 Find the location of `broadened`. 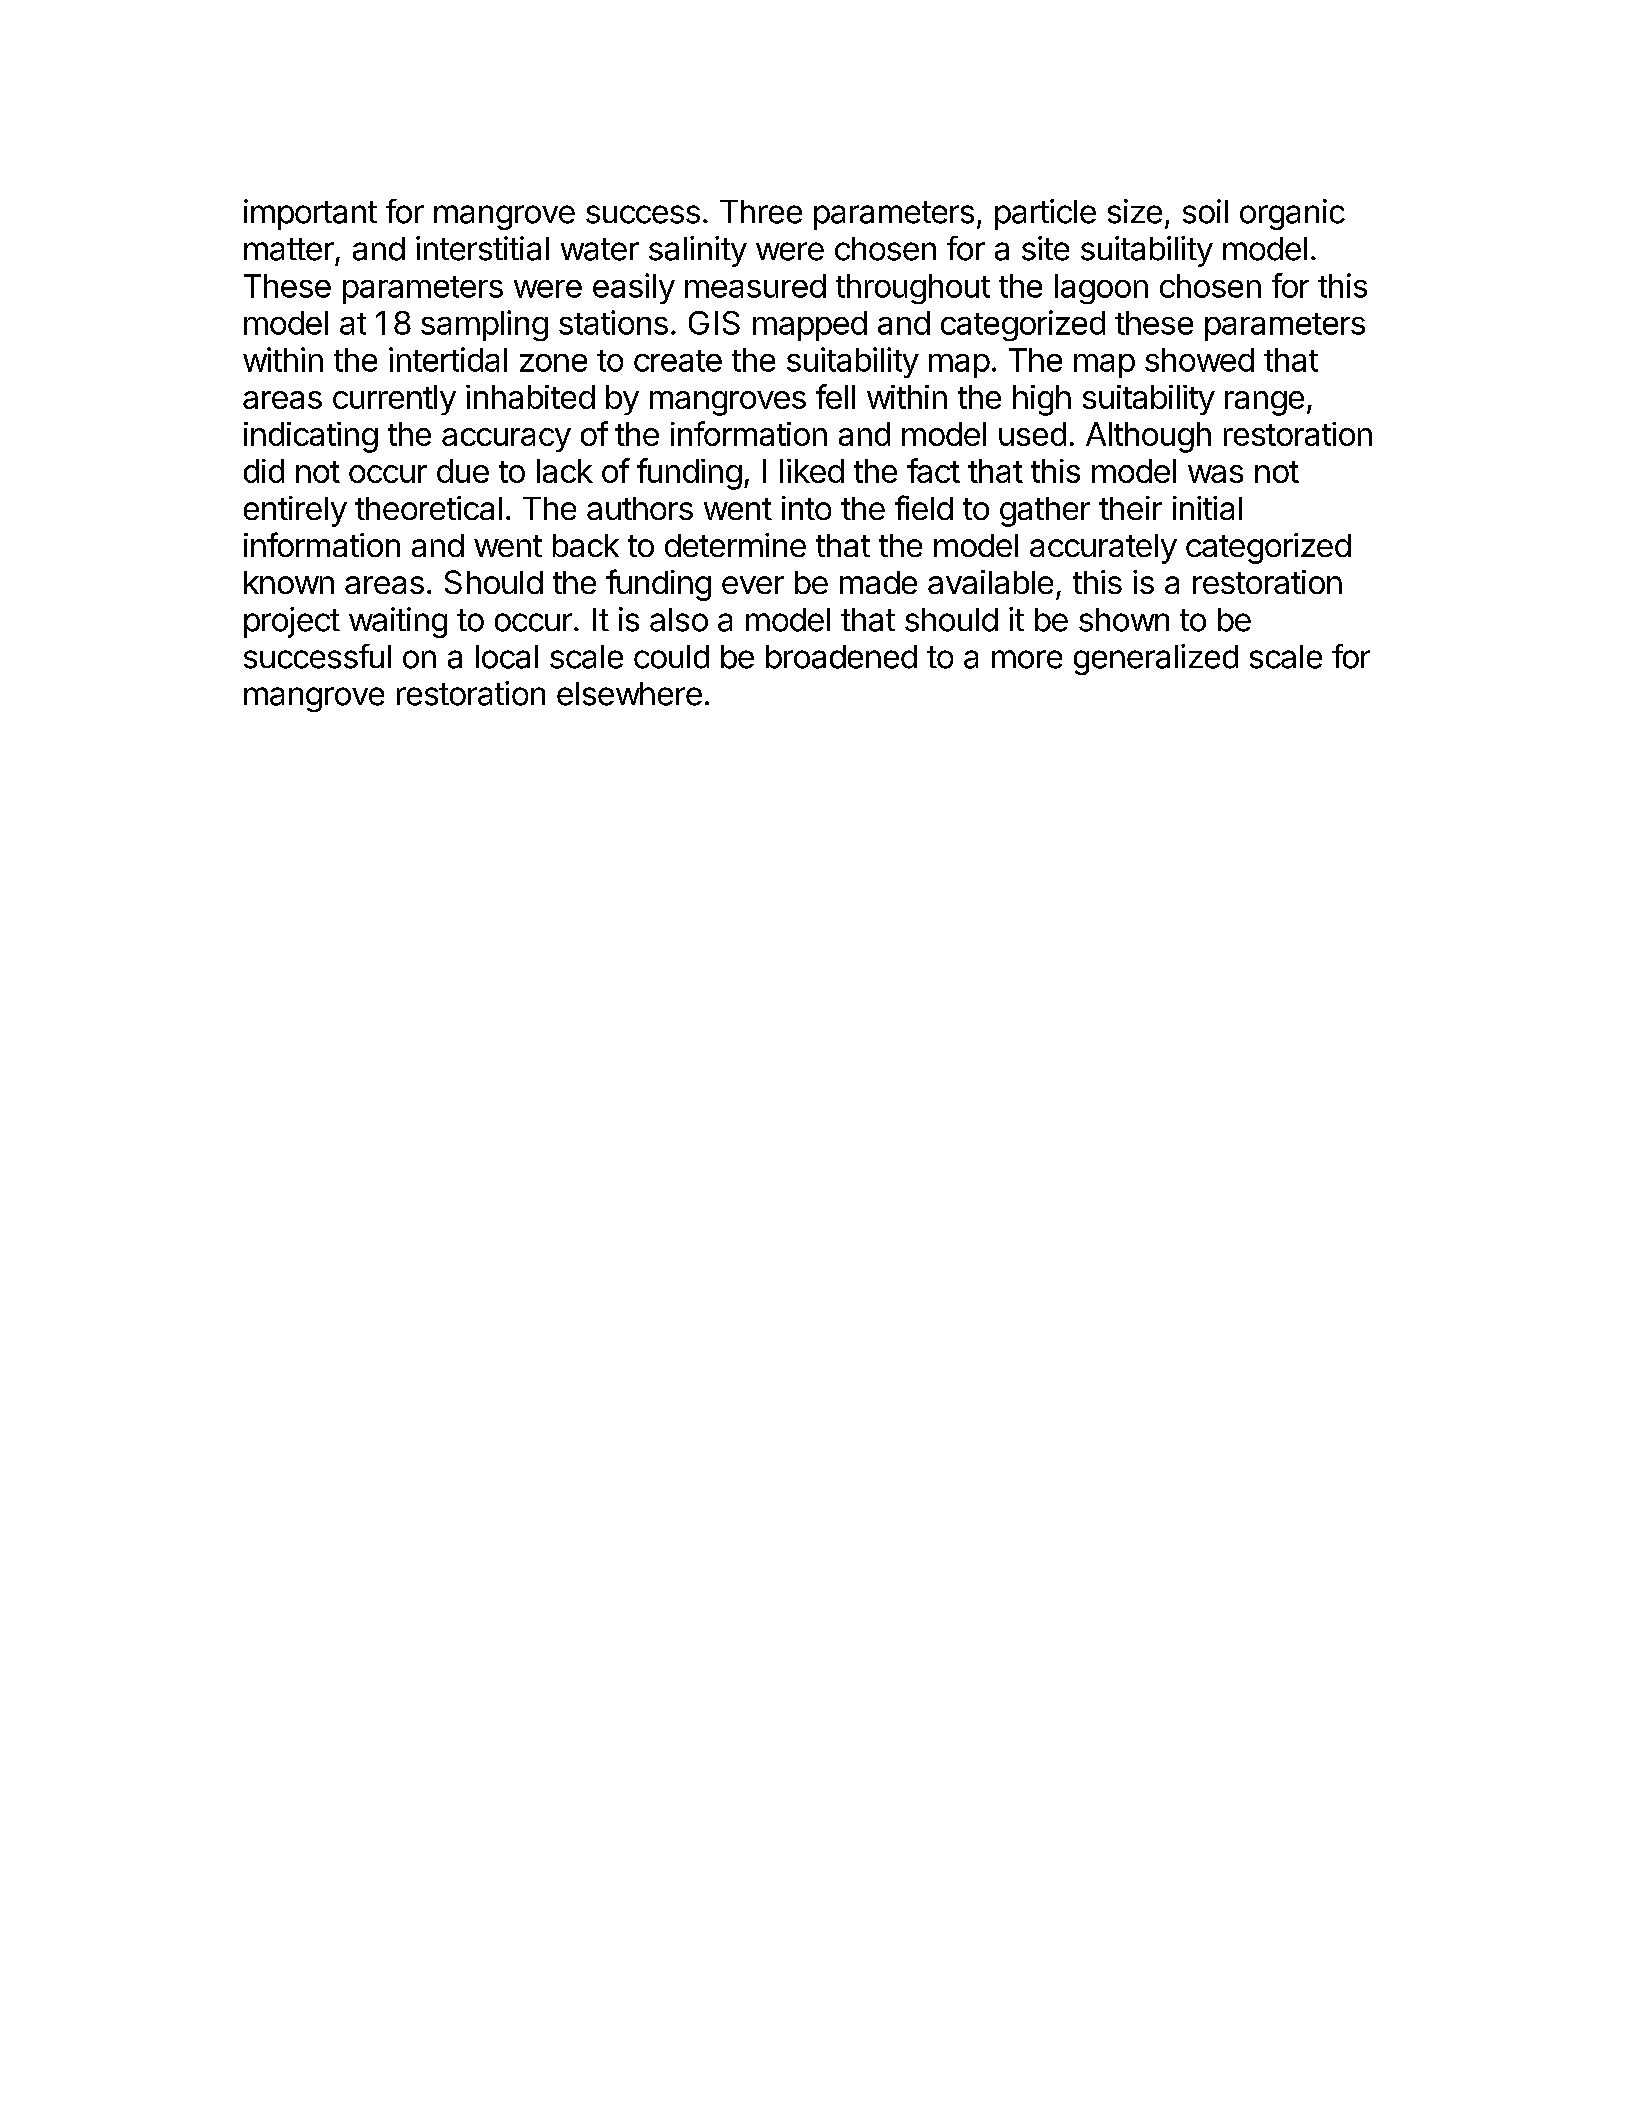

broadened is located at coordinates (841, 657).
